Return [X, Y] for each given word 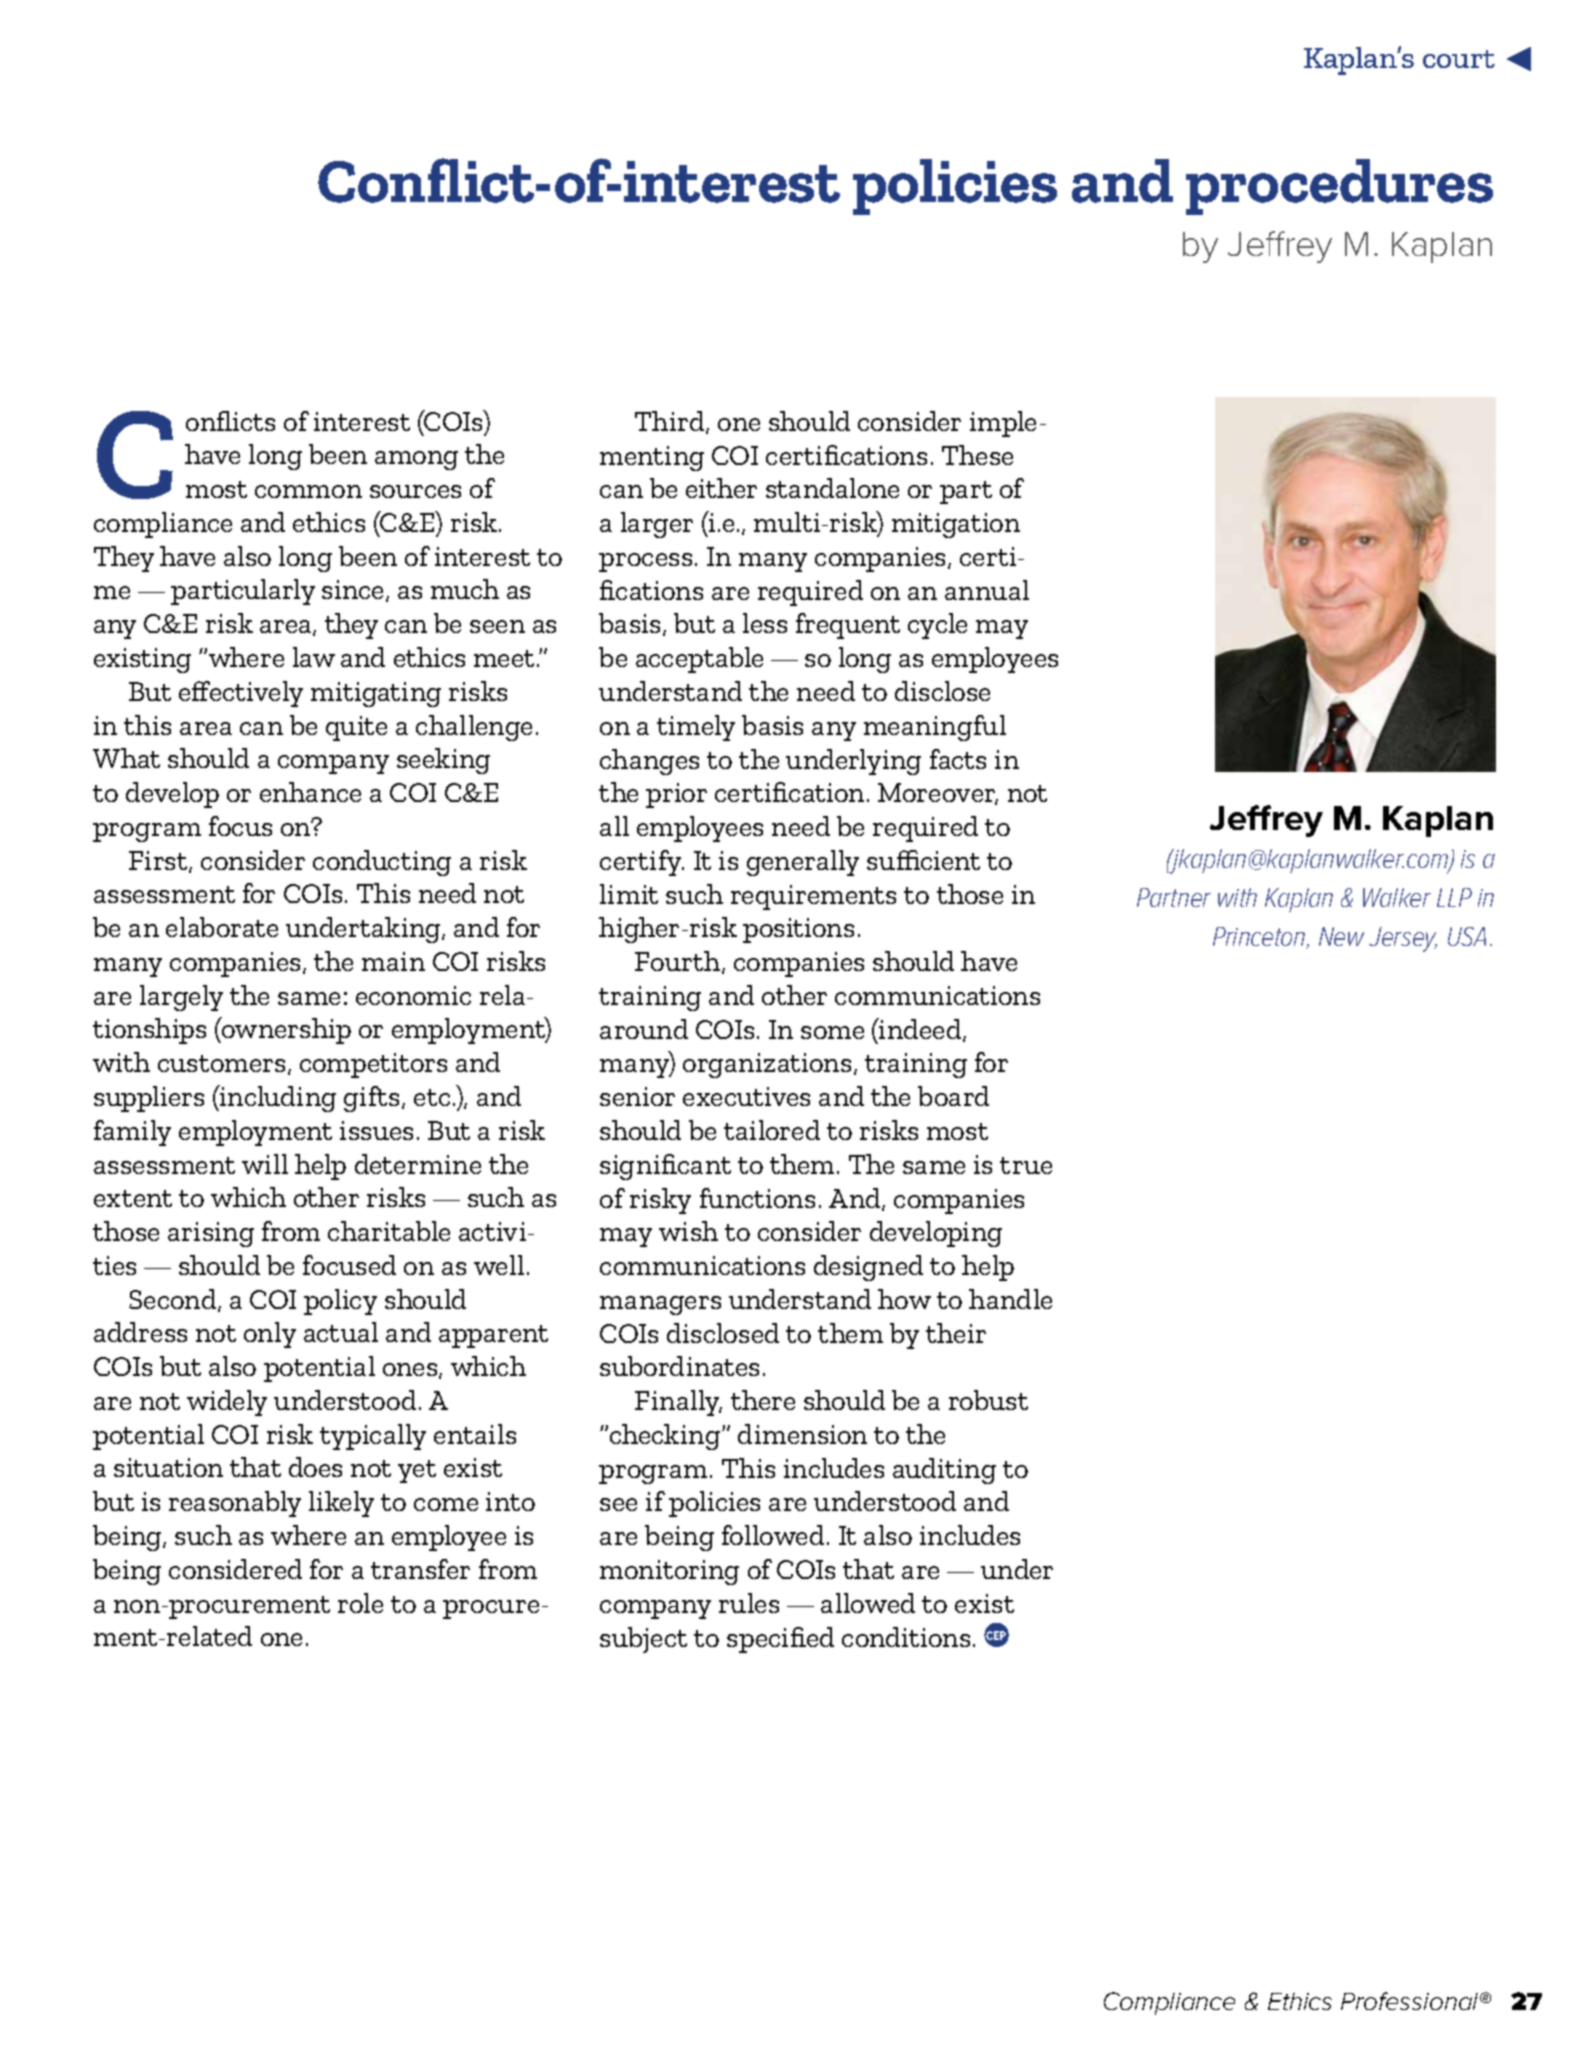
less [765, 623]
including [277, 1098]
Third [671, 422]
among [416, 460]
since [354, 591]
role [360, 1603]
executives [746, 1096]
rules [749, 1603]
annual [987, 590]
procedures [1339, 187]
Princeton [1260, 938]
